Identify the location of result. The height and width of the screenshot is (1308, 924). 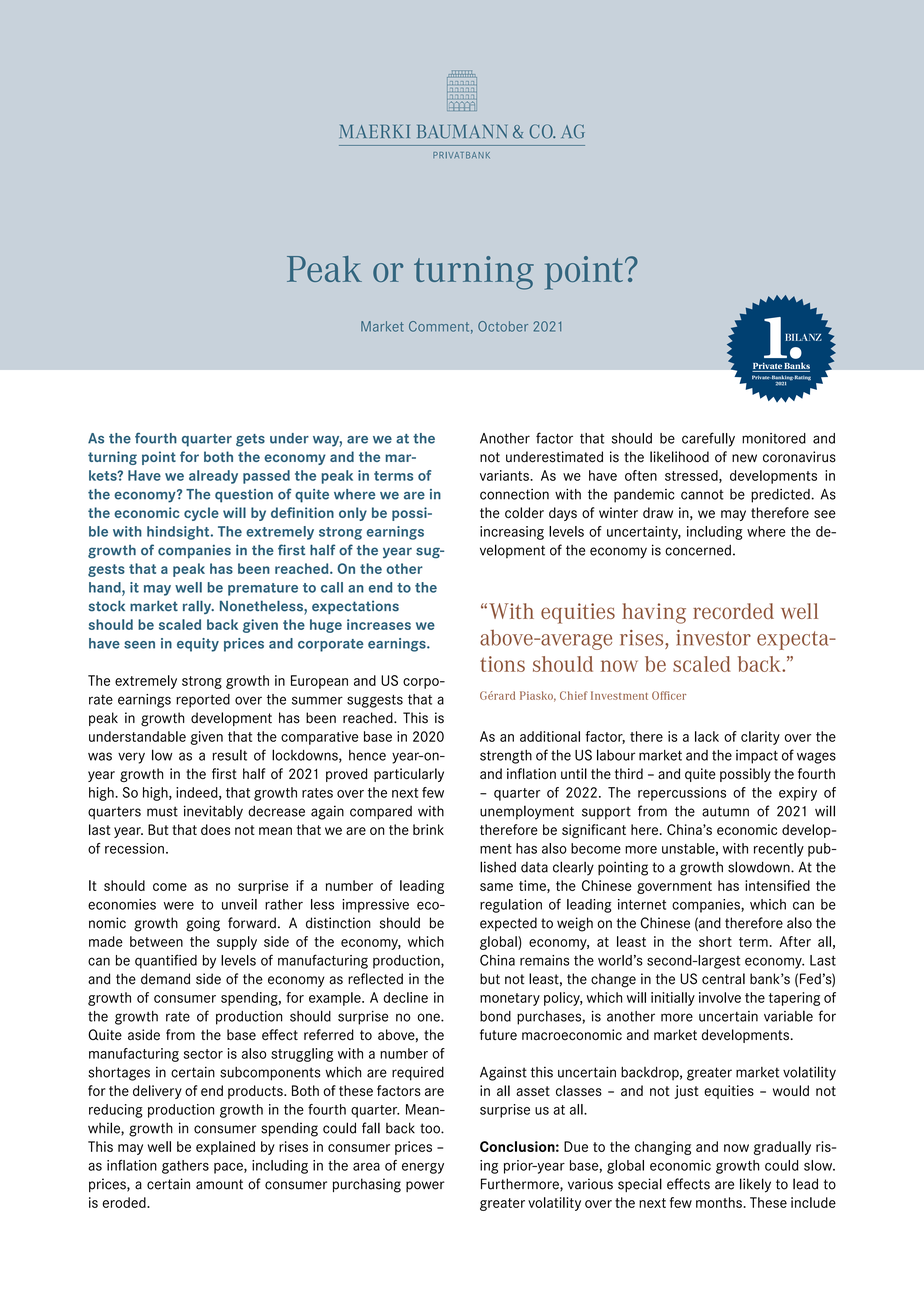
(229, 755).
